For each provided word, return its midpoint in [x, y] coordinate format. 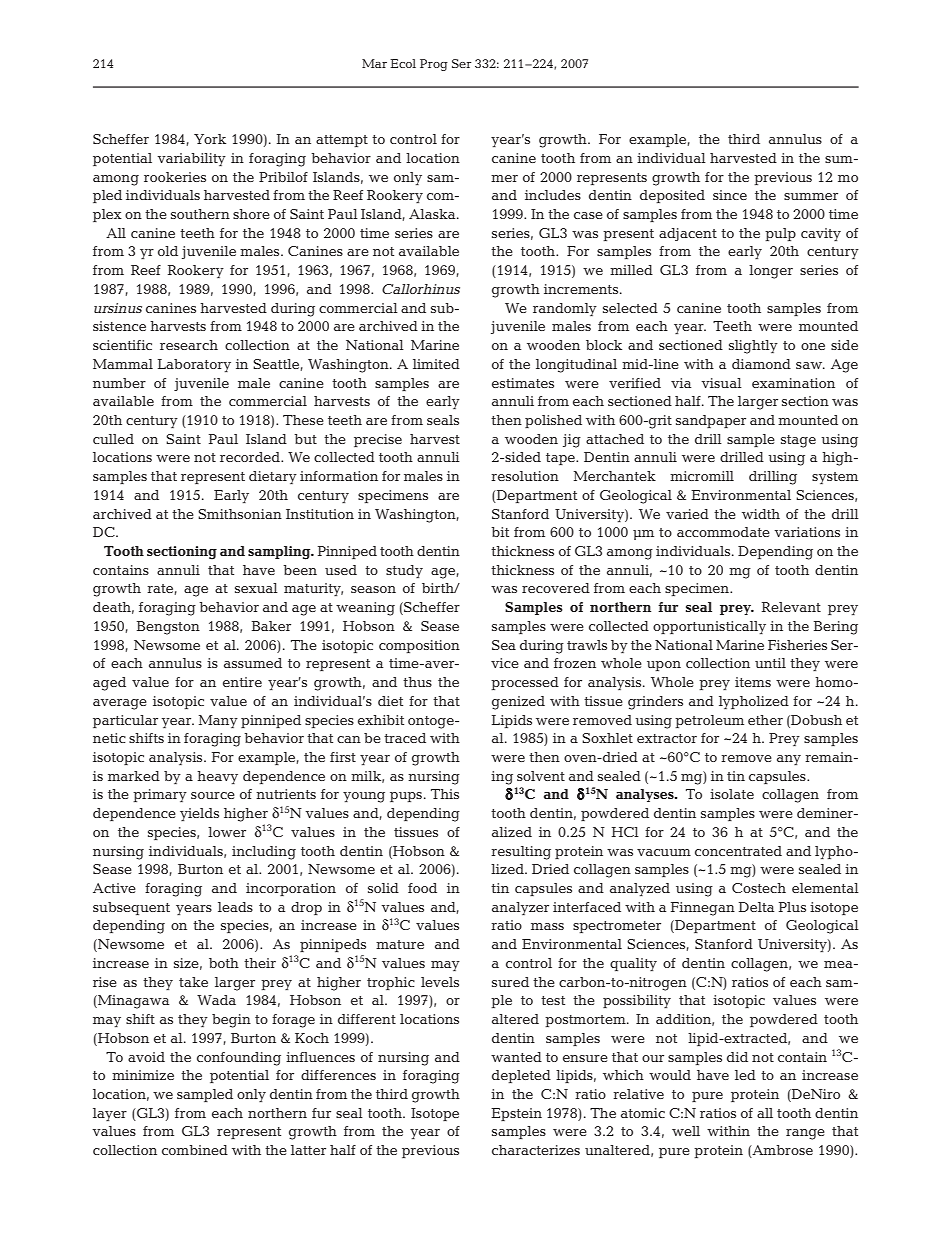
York [210, 139]
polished [553, 421]
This [445, 794]
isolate [732, 794]
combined [195, 1150]
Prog [434, 65]
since [730, 195]
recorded [251, 457]
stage [798, 441]
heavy [217, 777]
